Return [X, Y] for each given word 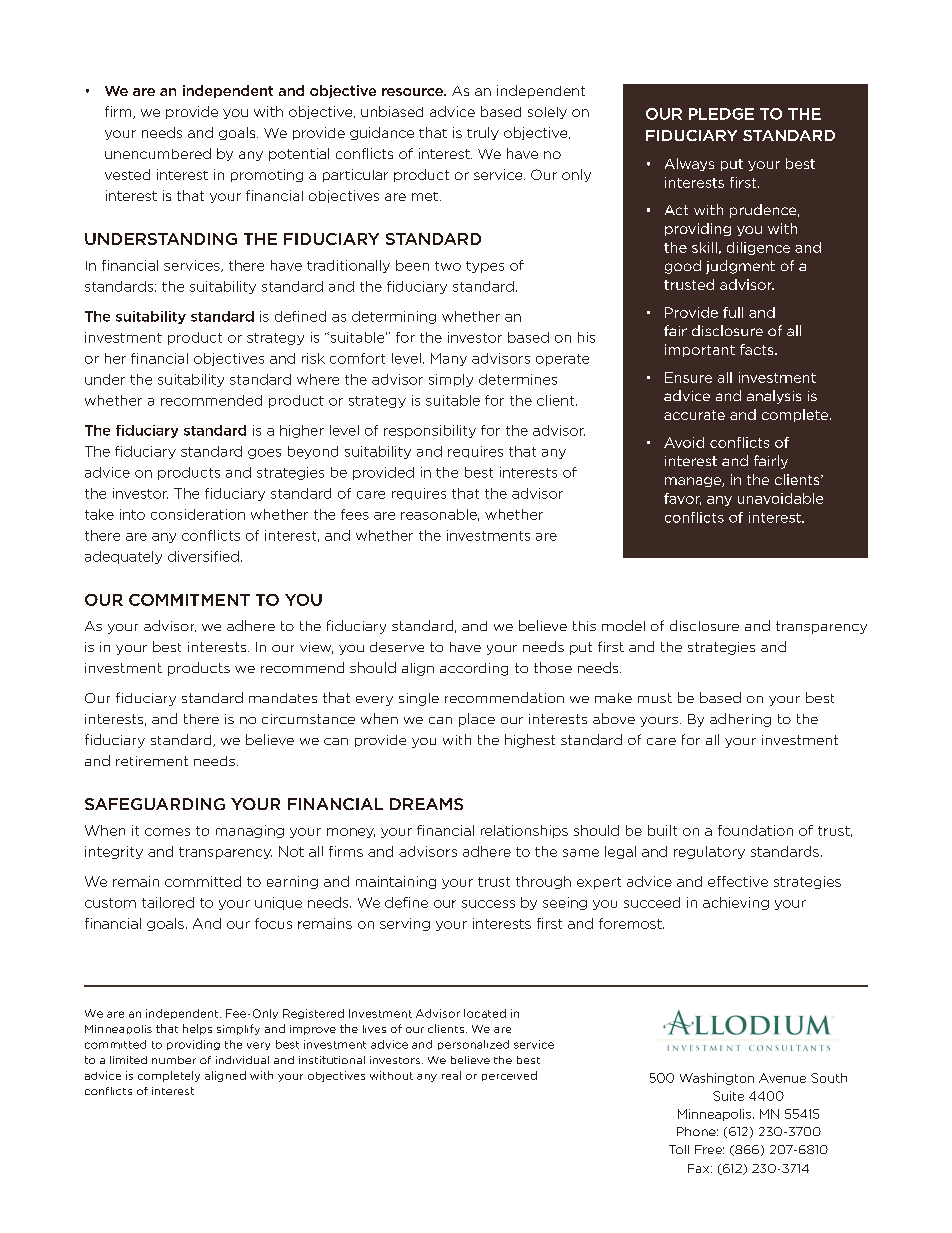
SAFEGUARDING [155, 804]
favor [682, 499]
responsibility [430, 431]
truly [483, 133]
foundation [755, 830]
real [451, 1075]
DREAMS [426, 804]
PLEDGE [721, 114]
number [174, 1060]
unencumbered [158, 153]
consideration [198, 514]
